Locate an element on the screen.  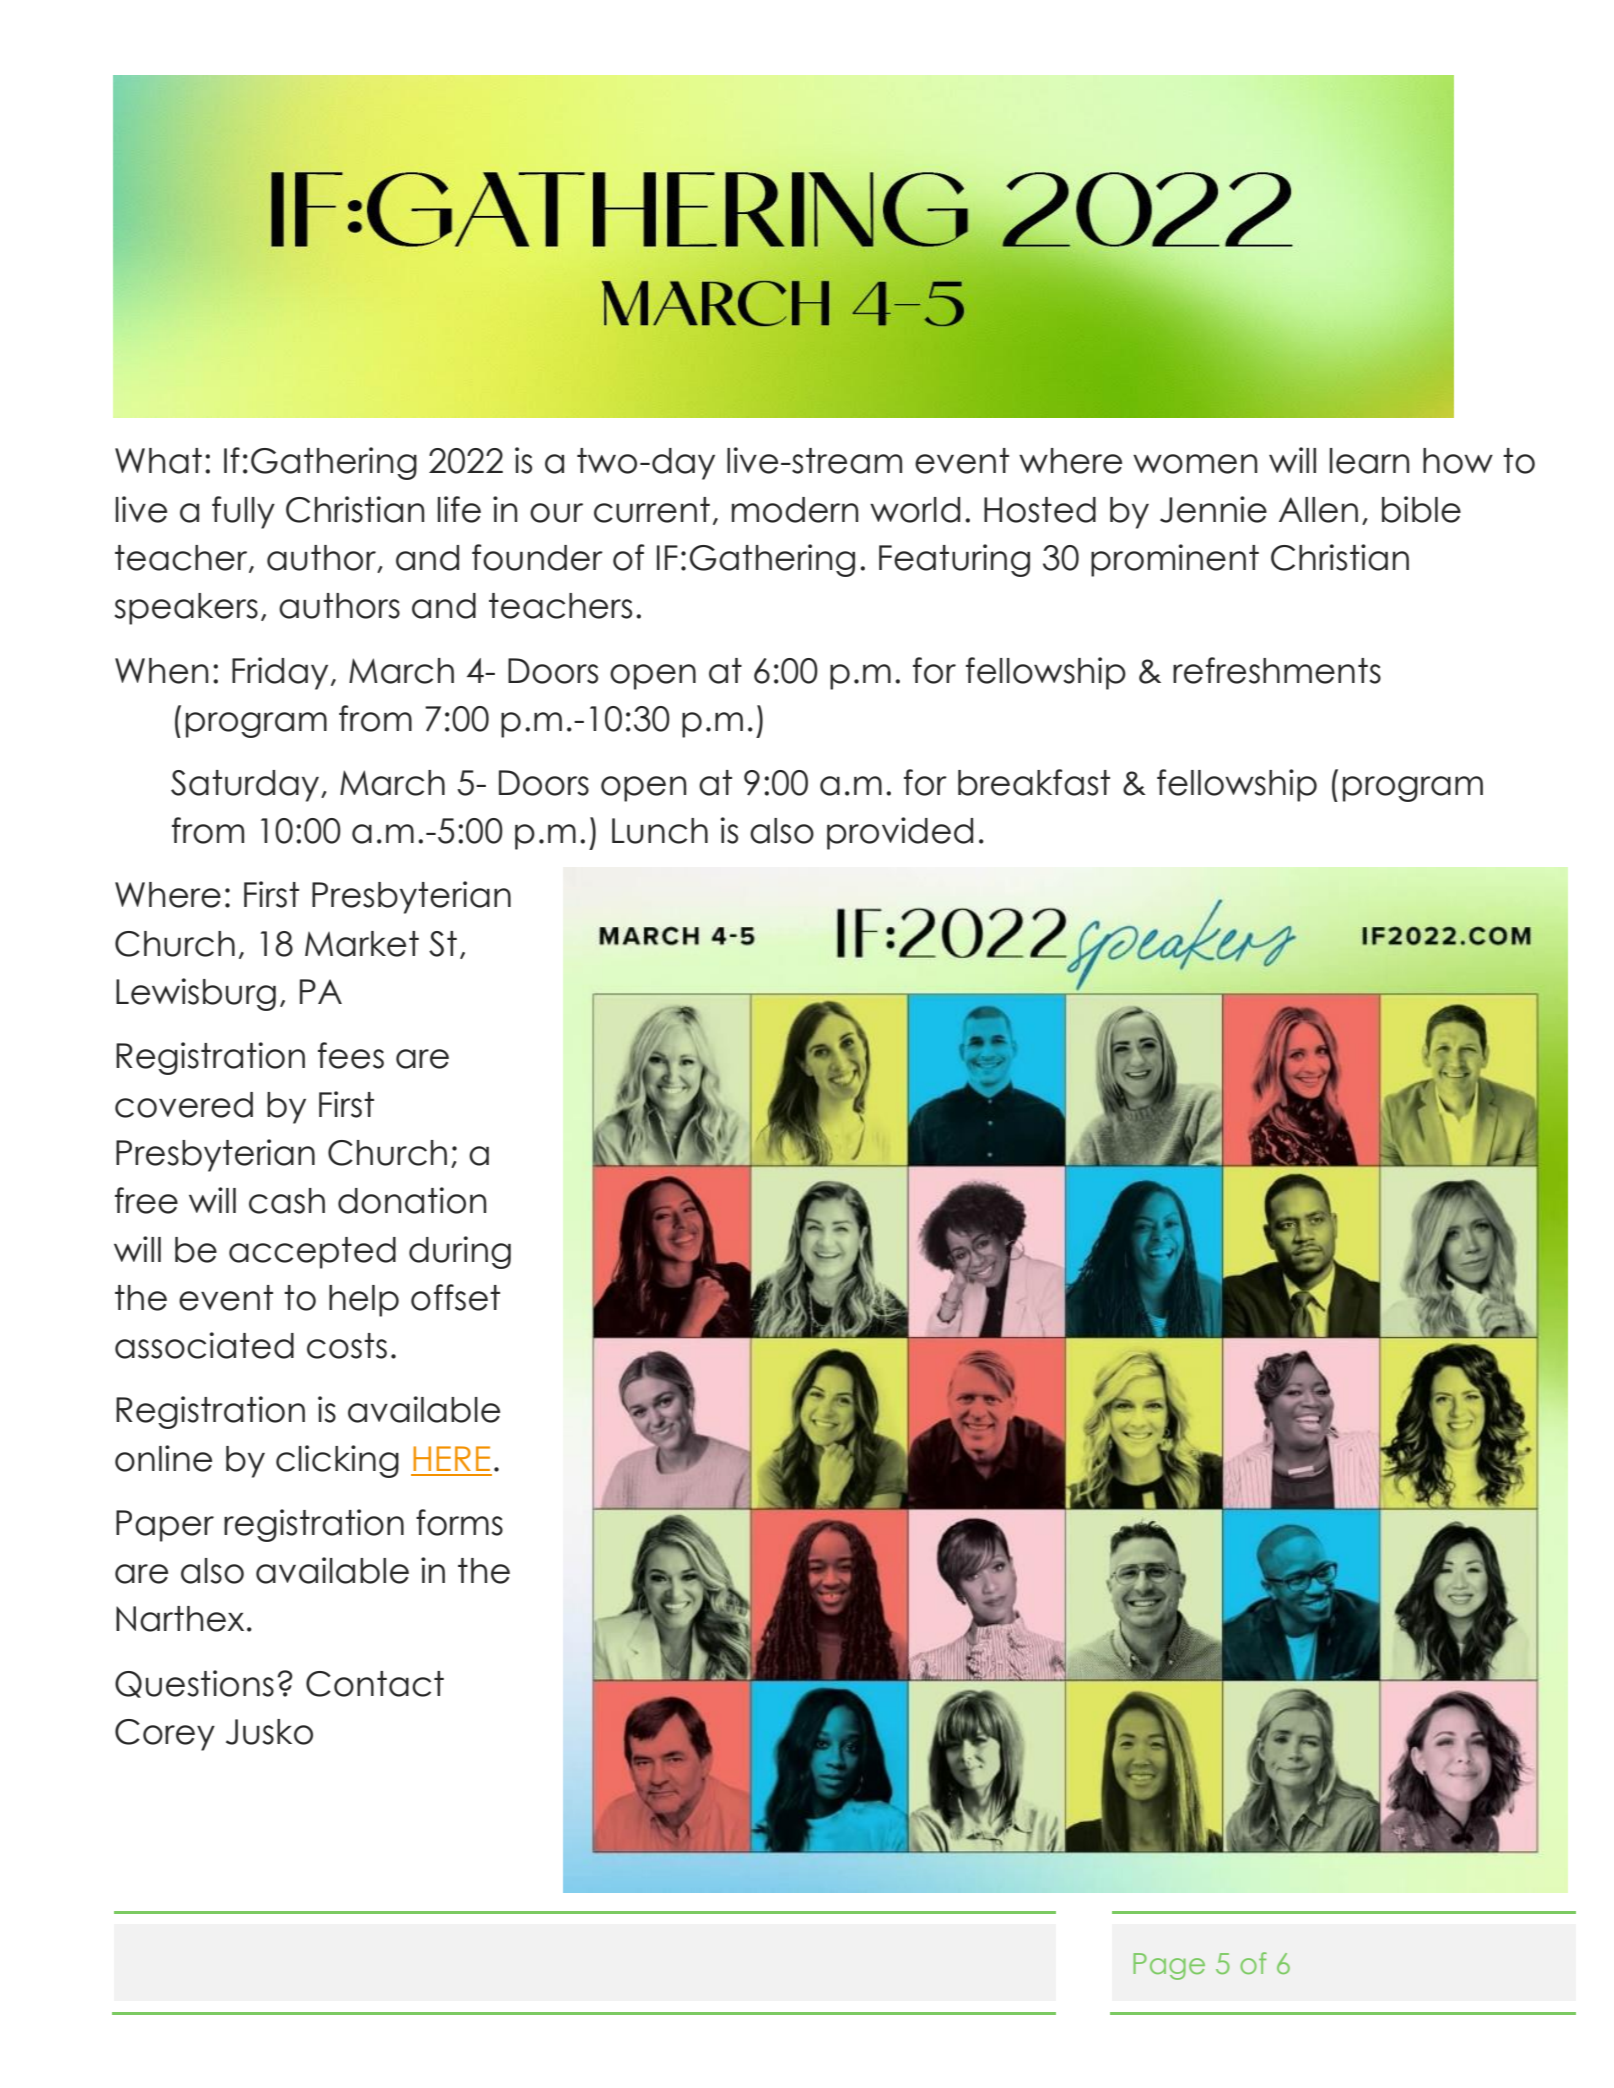
modern is located at coordinates (795, 510).
